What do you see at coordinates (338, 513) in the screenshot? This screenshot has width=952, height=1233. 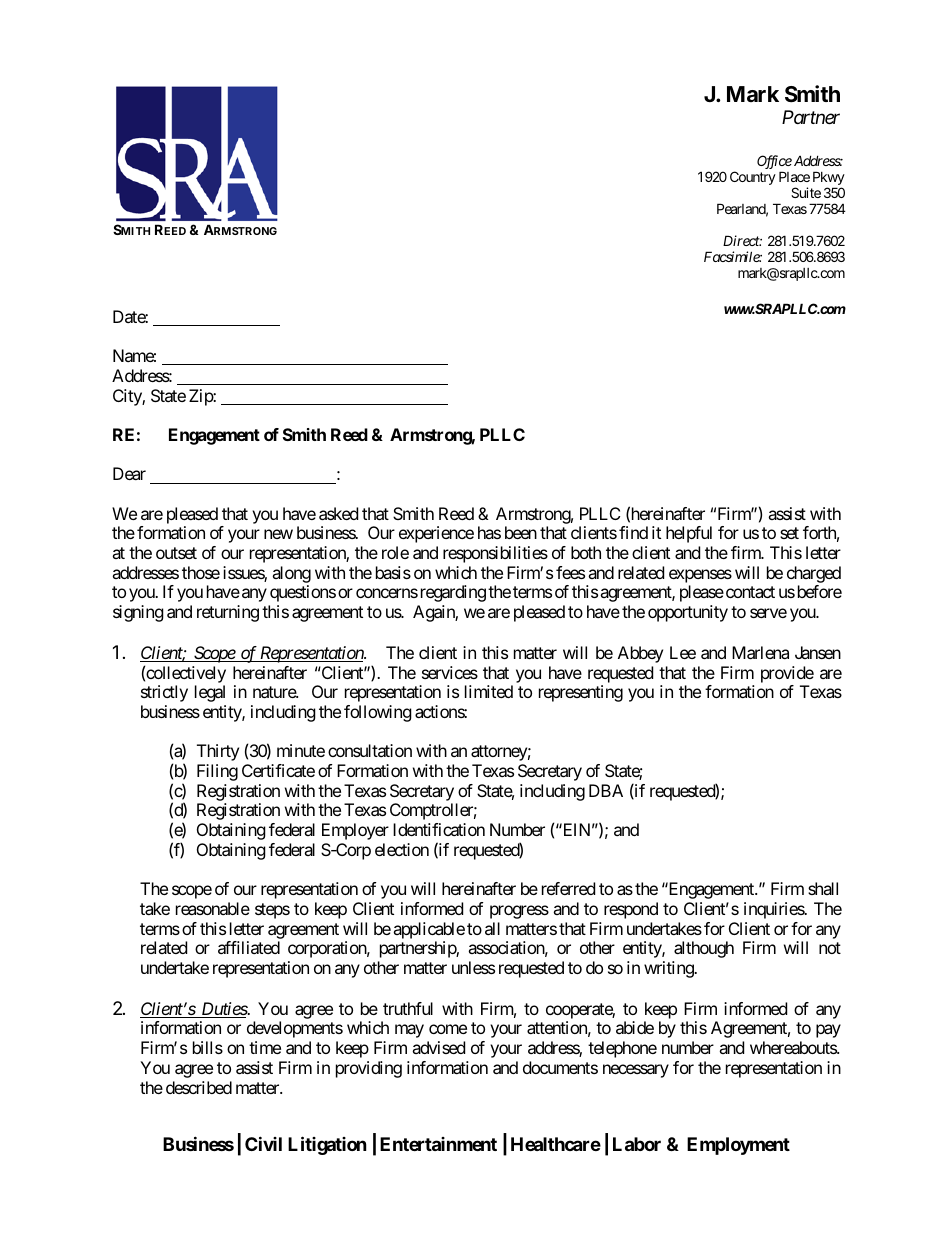 I see `asked` at bounding box center [338, 513].
